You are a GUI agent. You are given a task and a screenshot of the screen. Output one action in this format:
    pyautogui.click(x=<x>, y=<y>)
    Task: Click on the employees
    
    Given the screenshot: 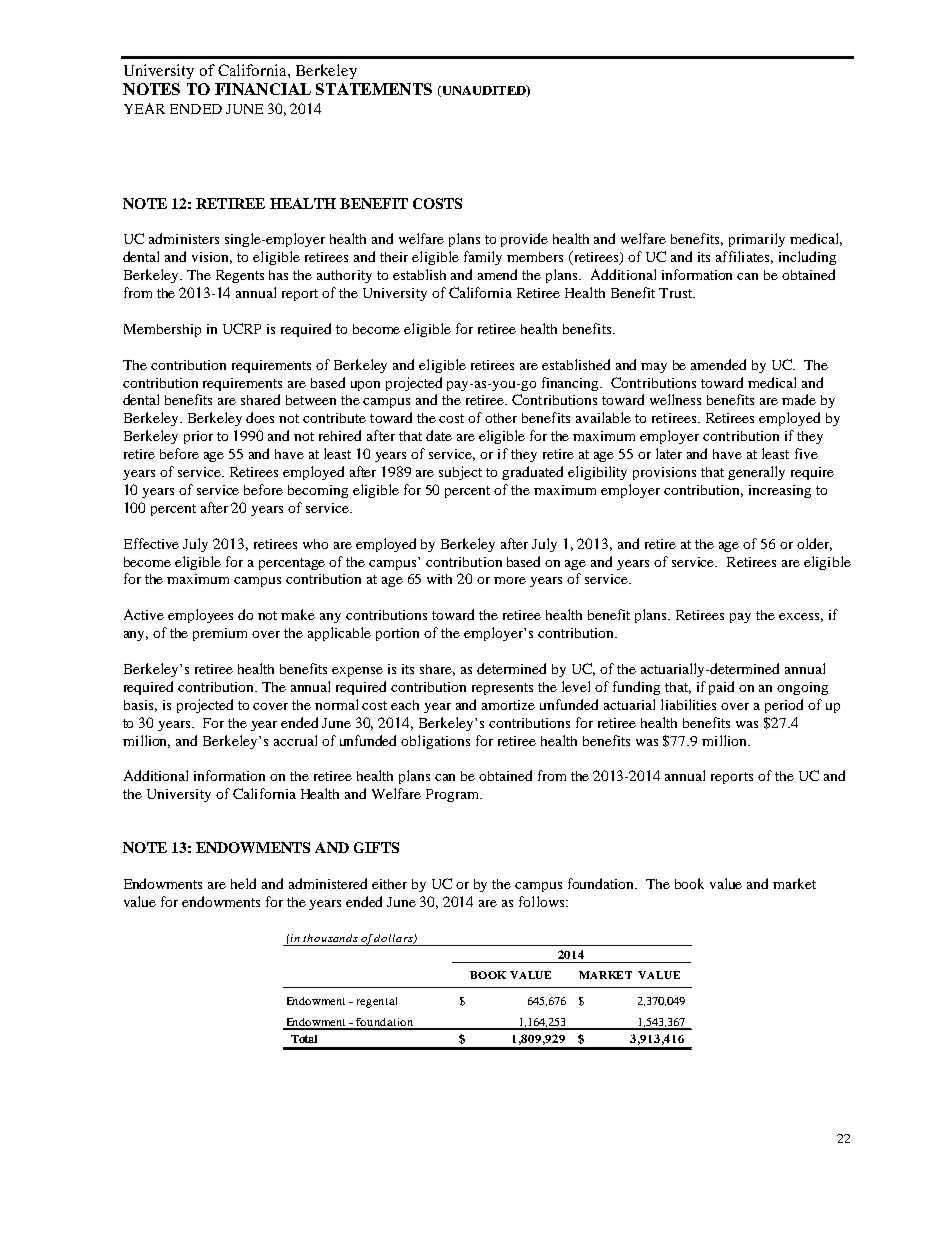 What is the action you would take?
    pyautogui.click(x=200, y=616)
